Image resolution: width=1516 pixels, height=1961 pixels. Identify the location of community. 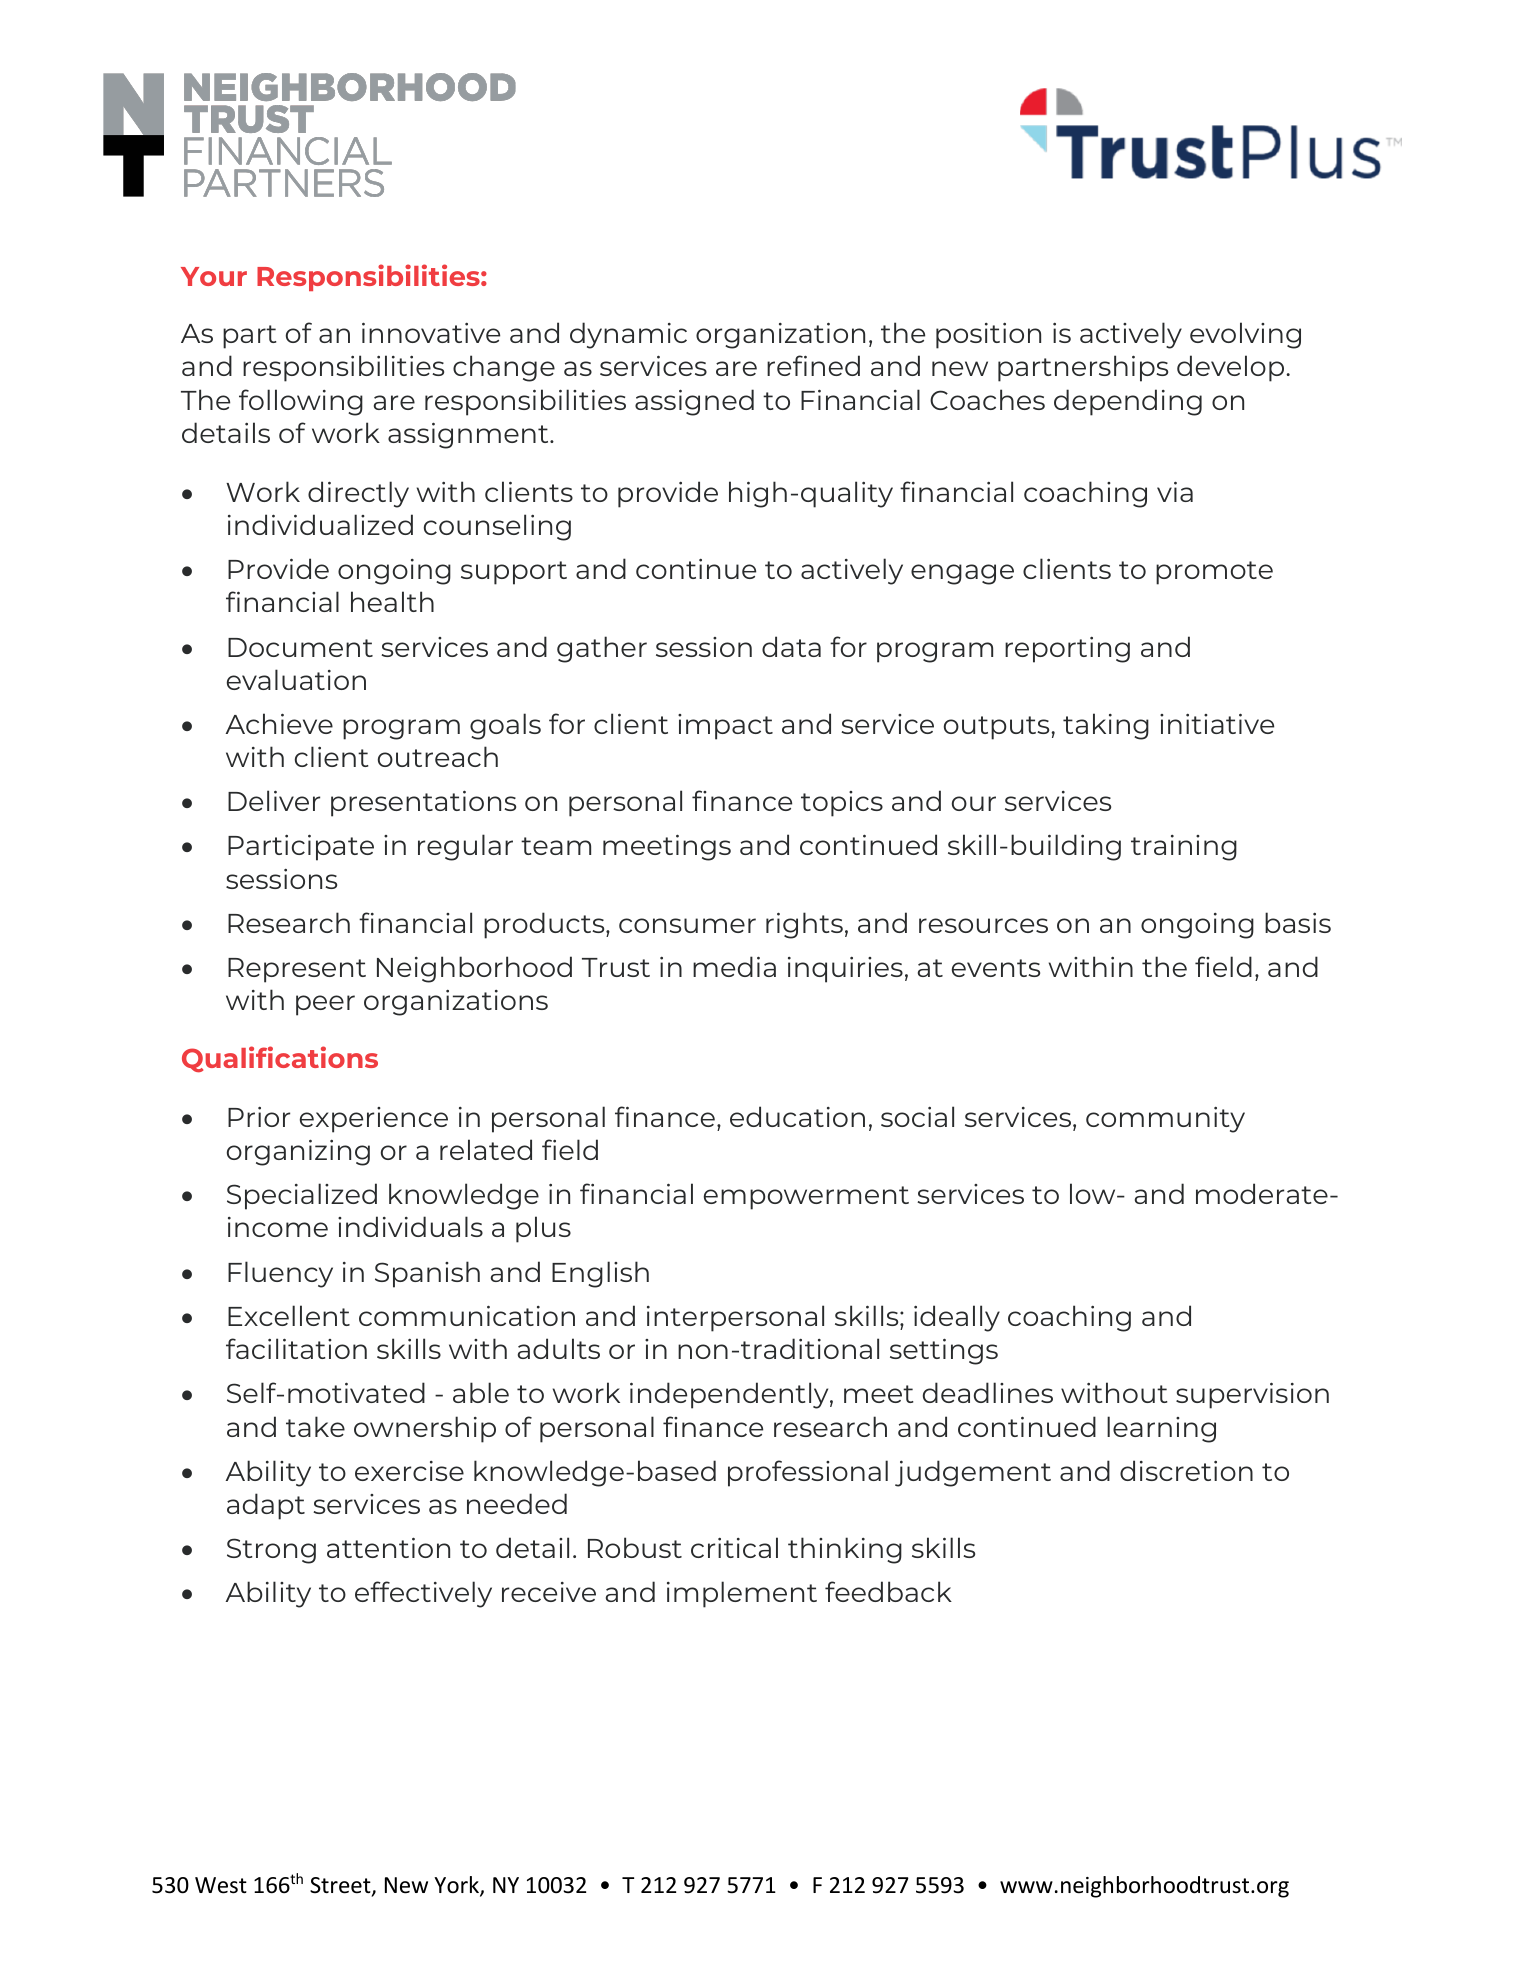
(1165, 1120).
